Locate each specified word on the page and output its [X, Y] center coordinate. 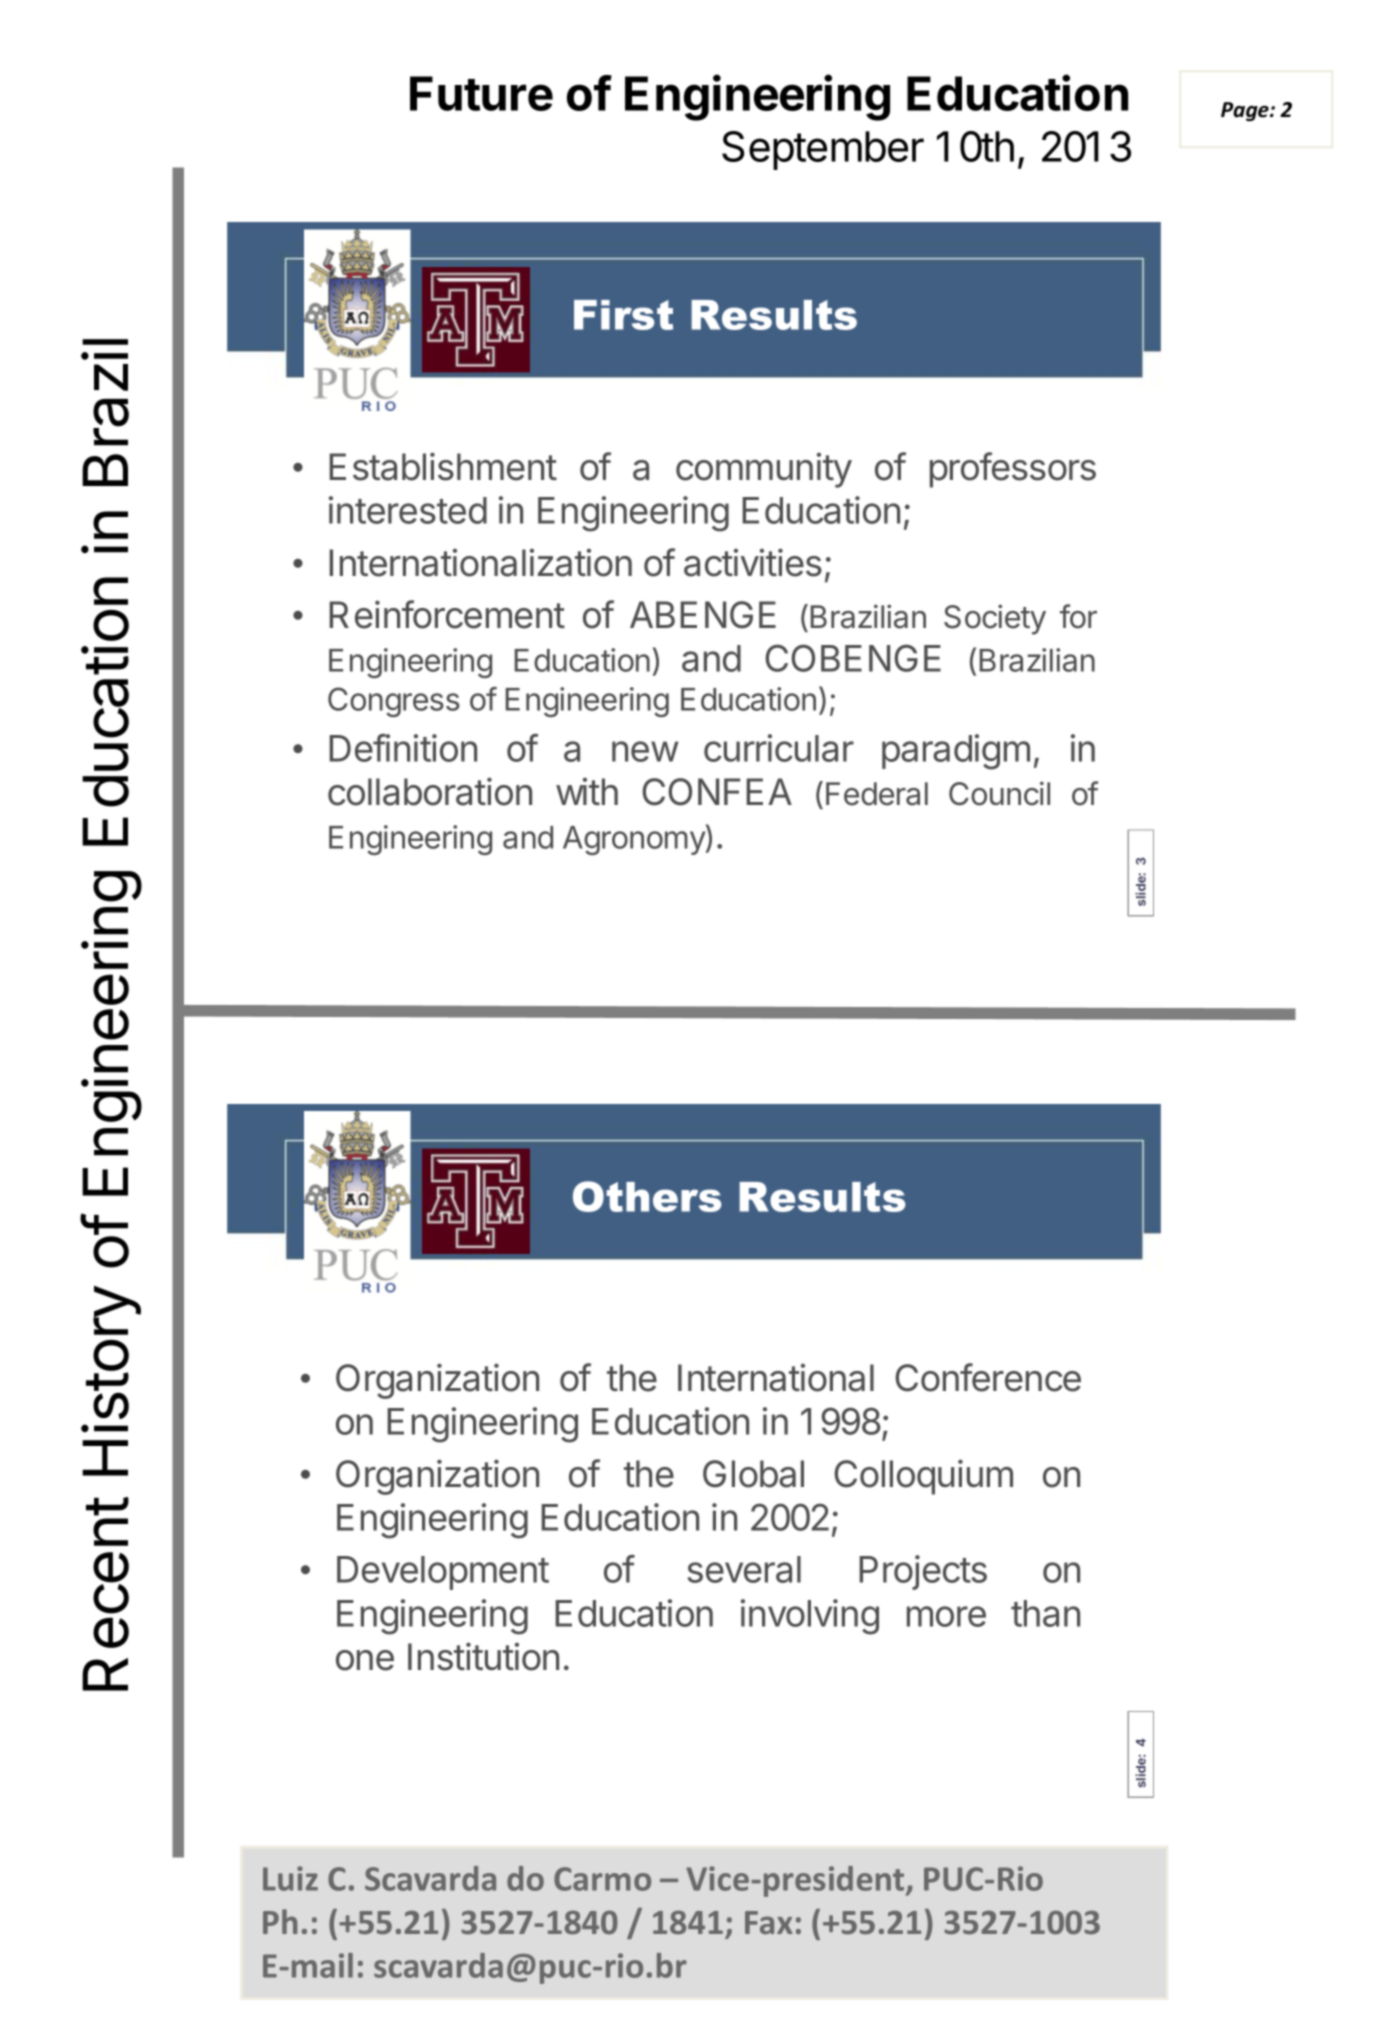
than [1045, 1613]
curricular [779, 748]
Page [1246, 111]
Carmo [602, 1879]
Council [999, 793]
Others [647, 1196]
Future [481, 93]
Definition [403, 748]
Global [753, 1474]
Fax [769, 1922]
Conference [988, 1377]
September [823, 150]
